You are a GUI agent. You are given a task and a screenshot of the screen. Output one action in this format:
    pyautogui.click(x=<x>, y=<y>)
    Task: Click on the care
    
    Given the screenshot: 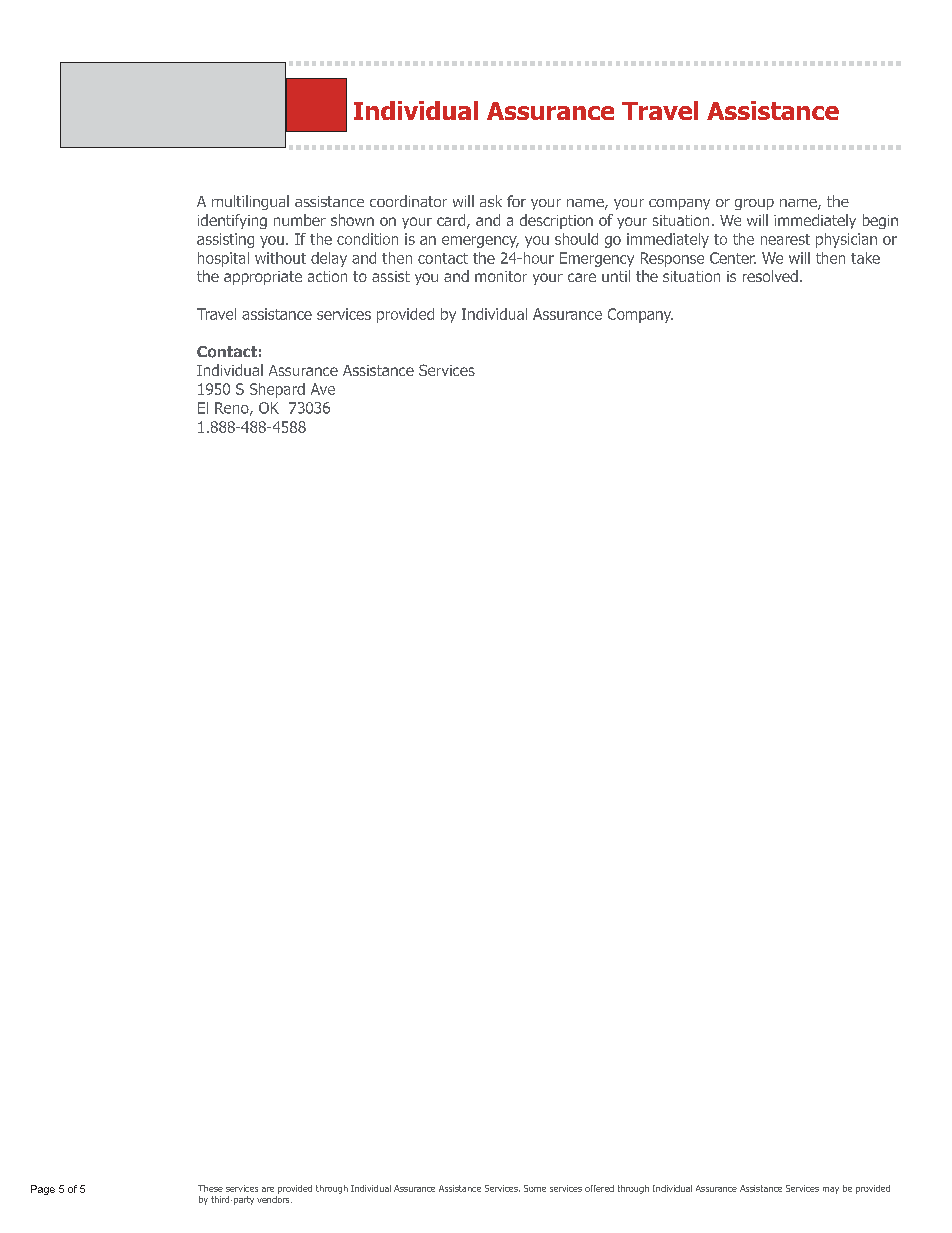 What is the action you would take?
    pyautogui.click(x=582, y=277)
